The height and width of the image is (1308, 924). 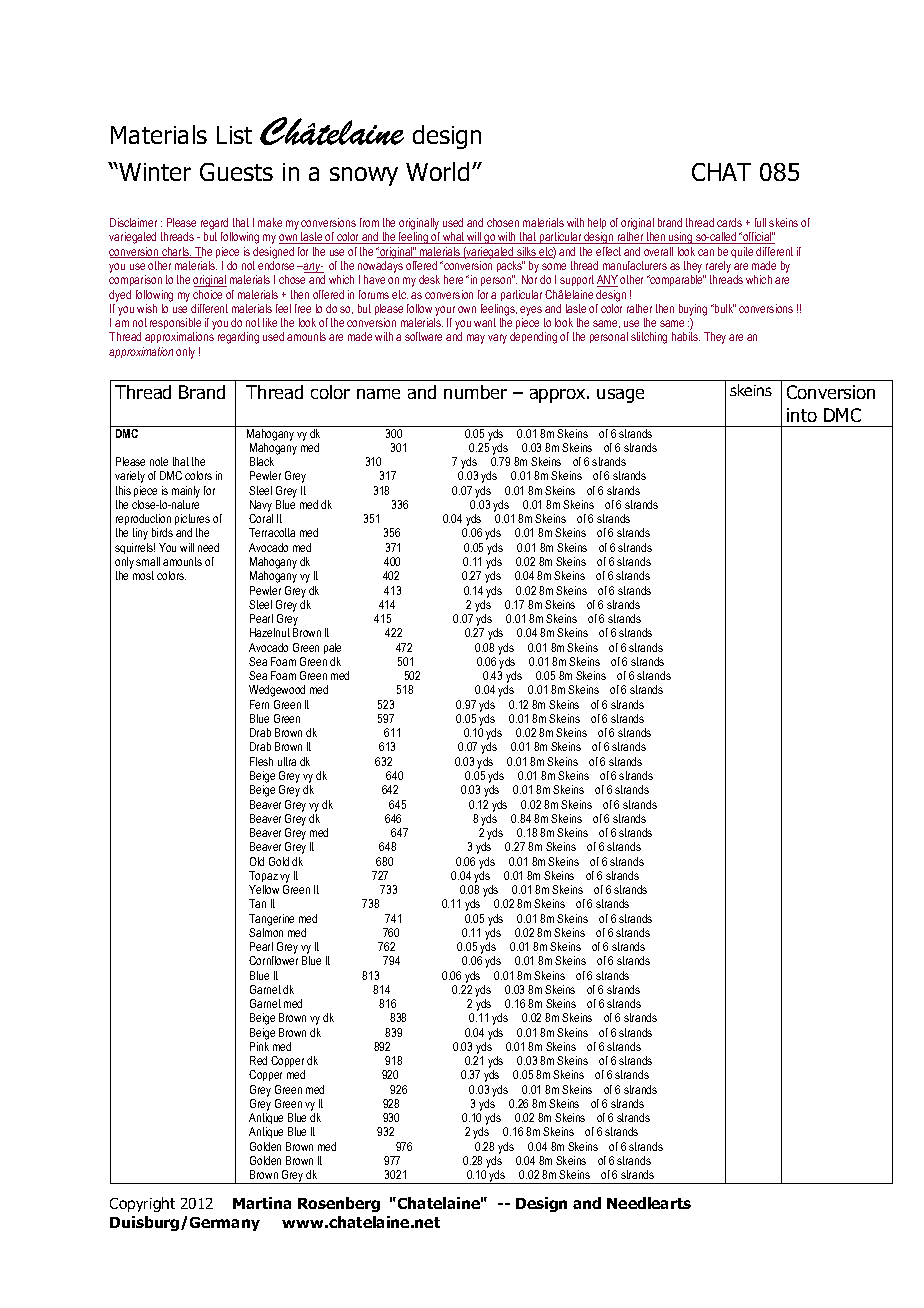 I want to click on responsible, so click(x=175, y=323).
